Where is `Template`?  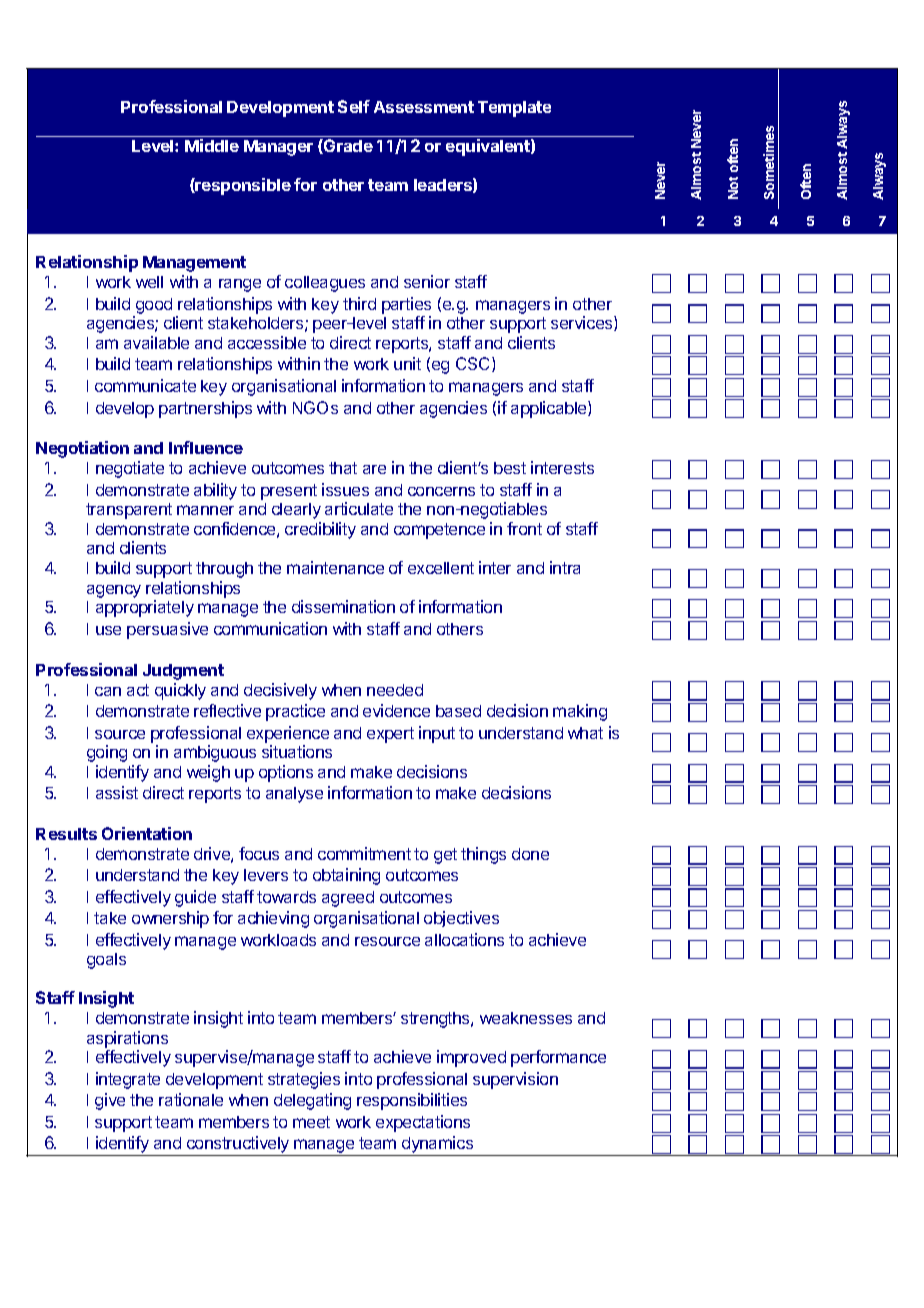
Template is located at coordinates (514, 109).
